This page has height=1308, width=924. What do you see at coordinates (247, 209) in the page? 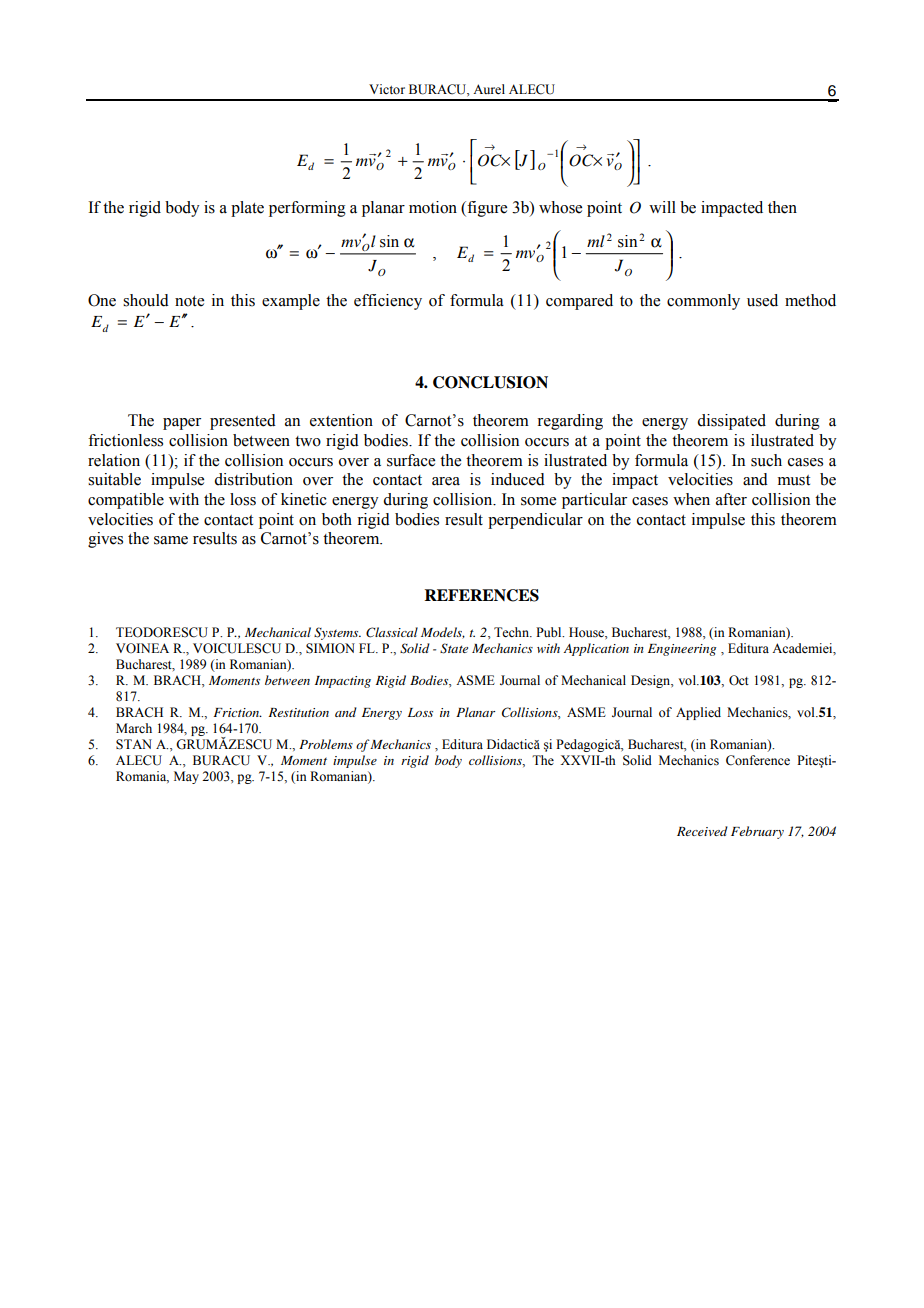
I see `plate` at bounding box center [247, 209].
